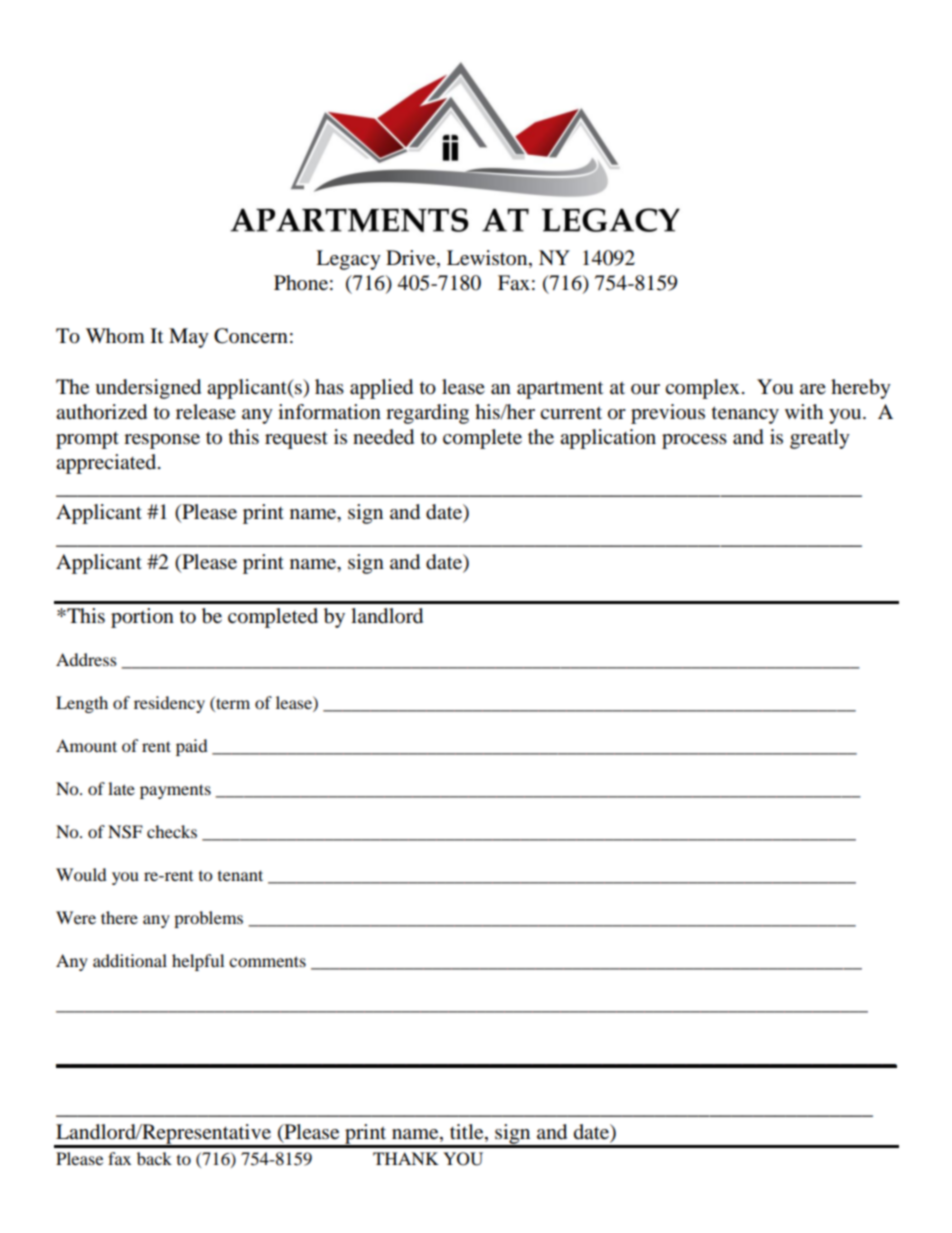 The width and height of the screenshot is (952, 1233). I want to click on title, so click(468, 1132).
